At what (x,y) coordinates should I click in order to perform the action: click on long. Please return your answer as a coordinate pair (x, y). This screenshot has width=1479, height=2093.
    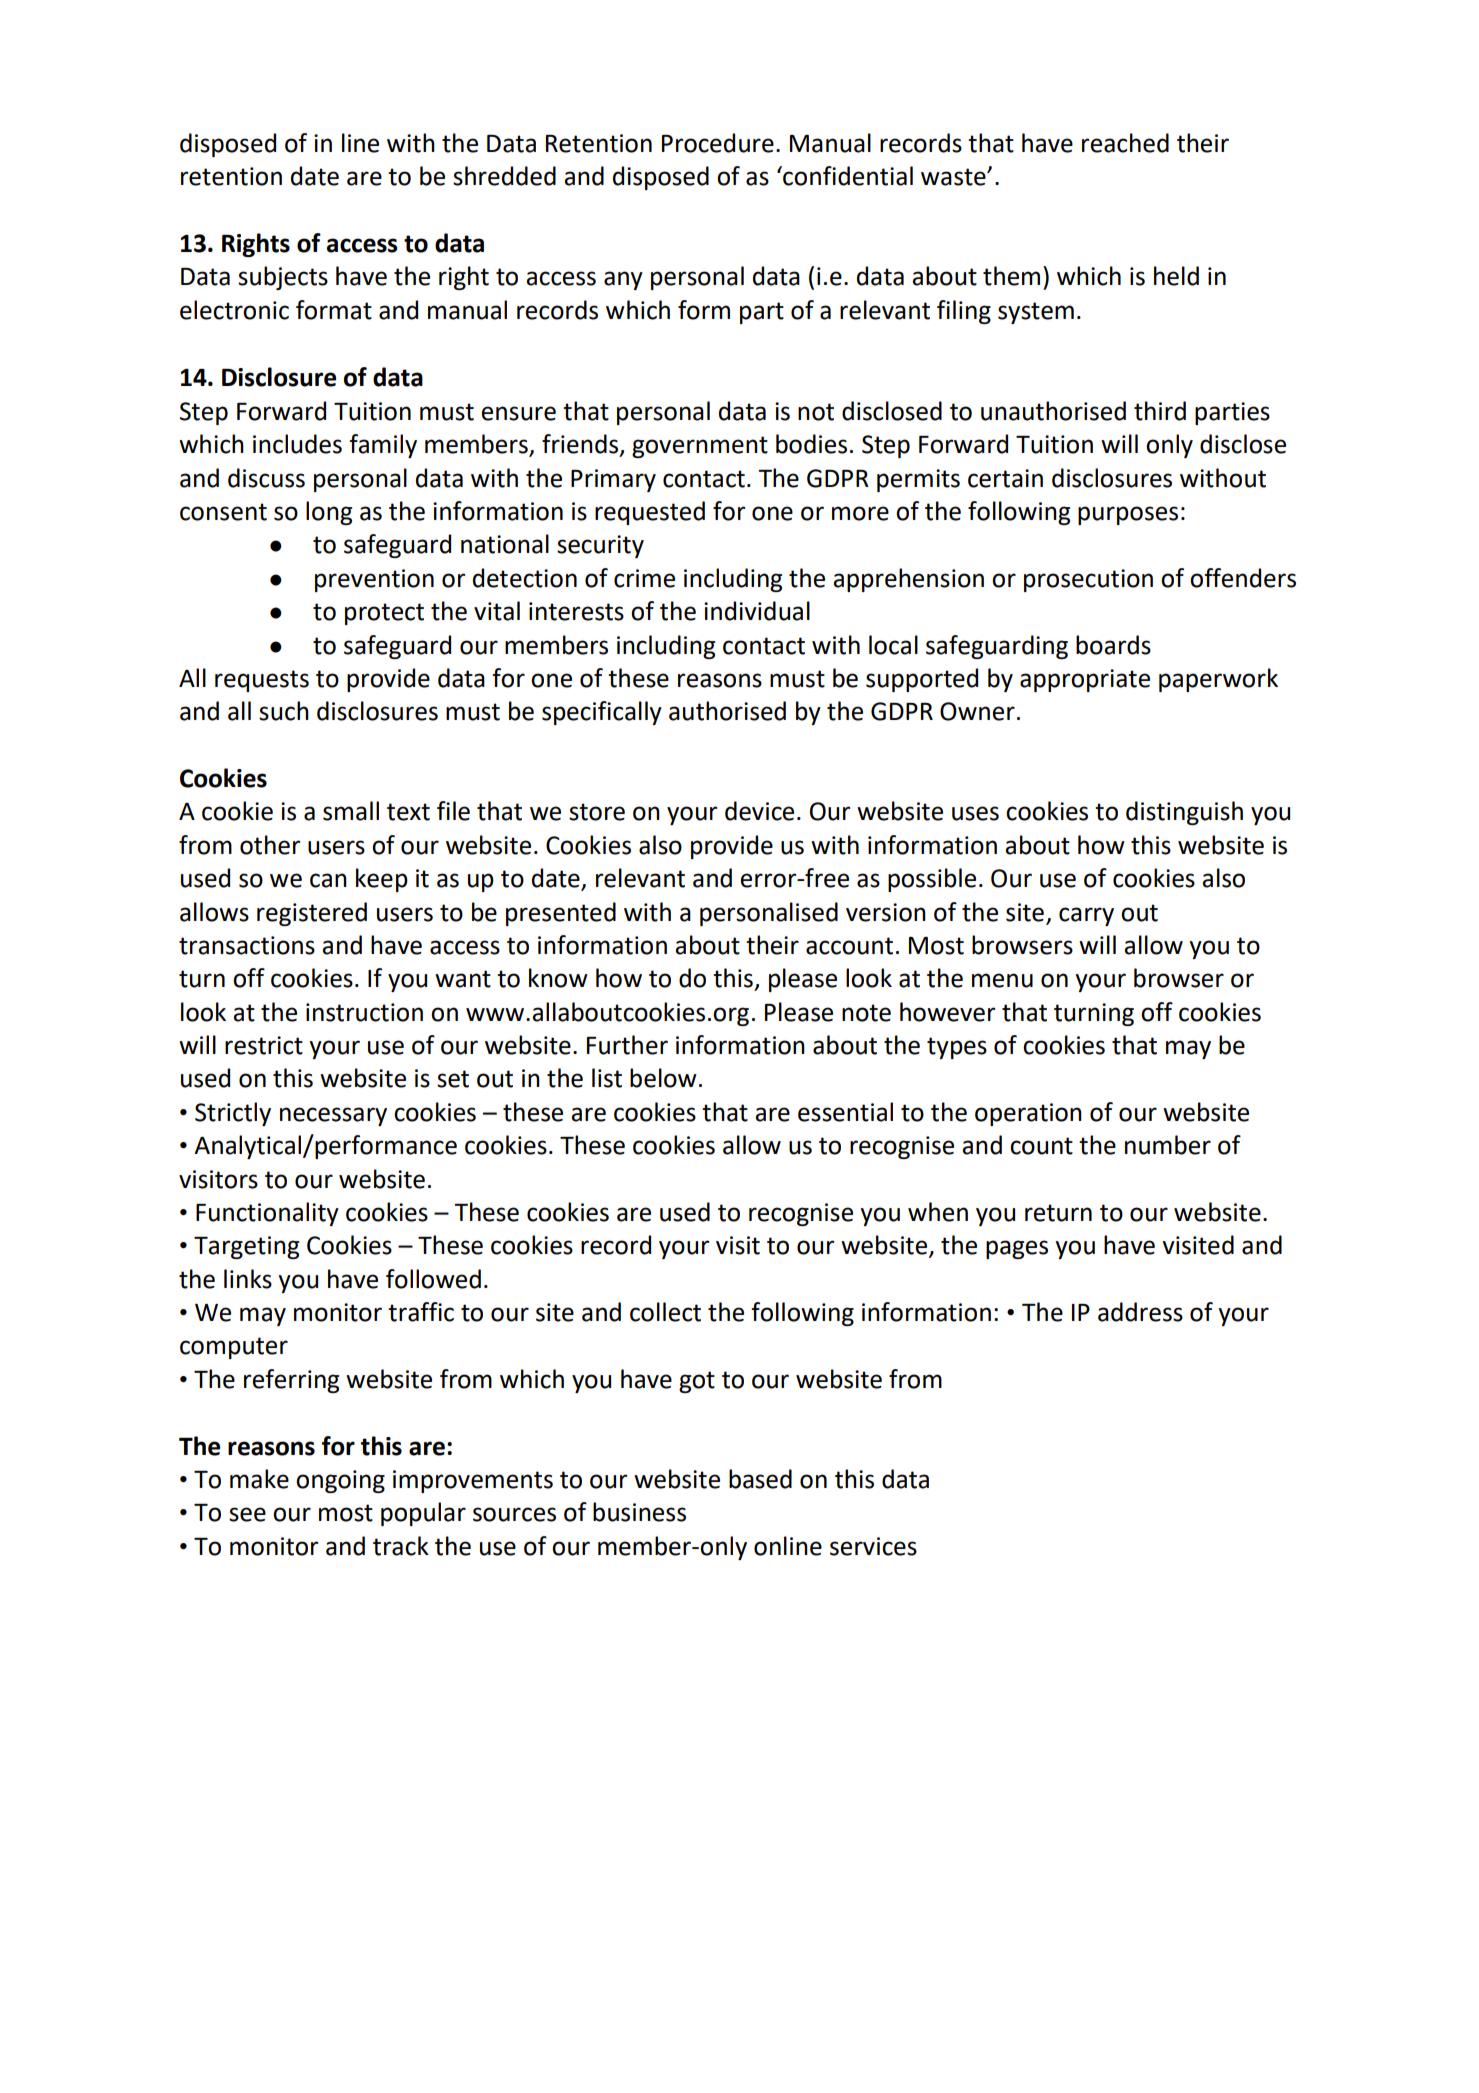
    Looking at the image, I should click on (329, 513).
